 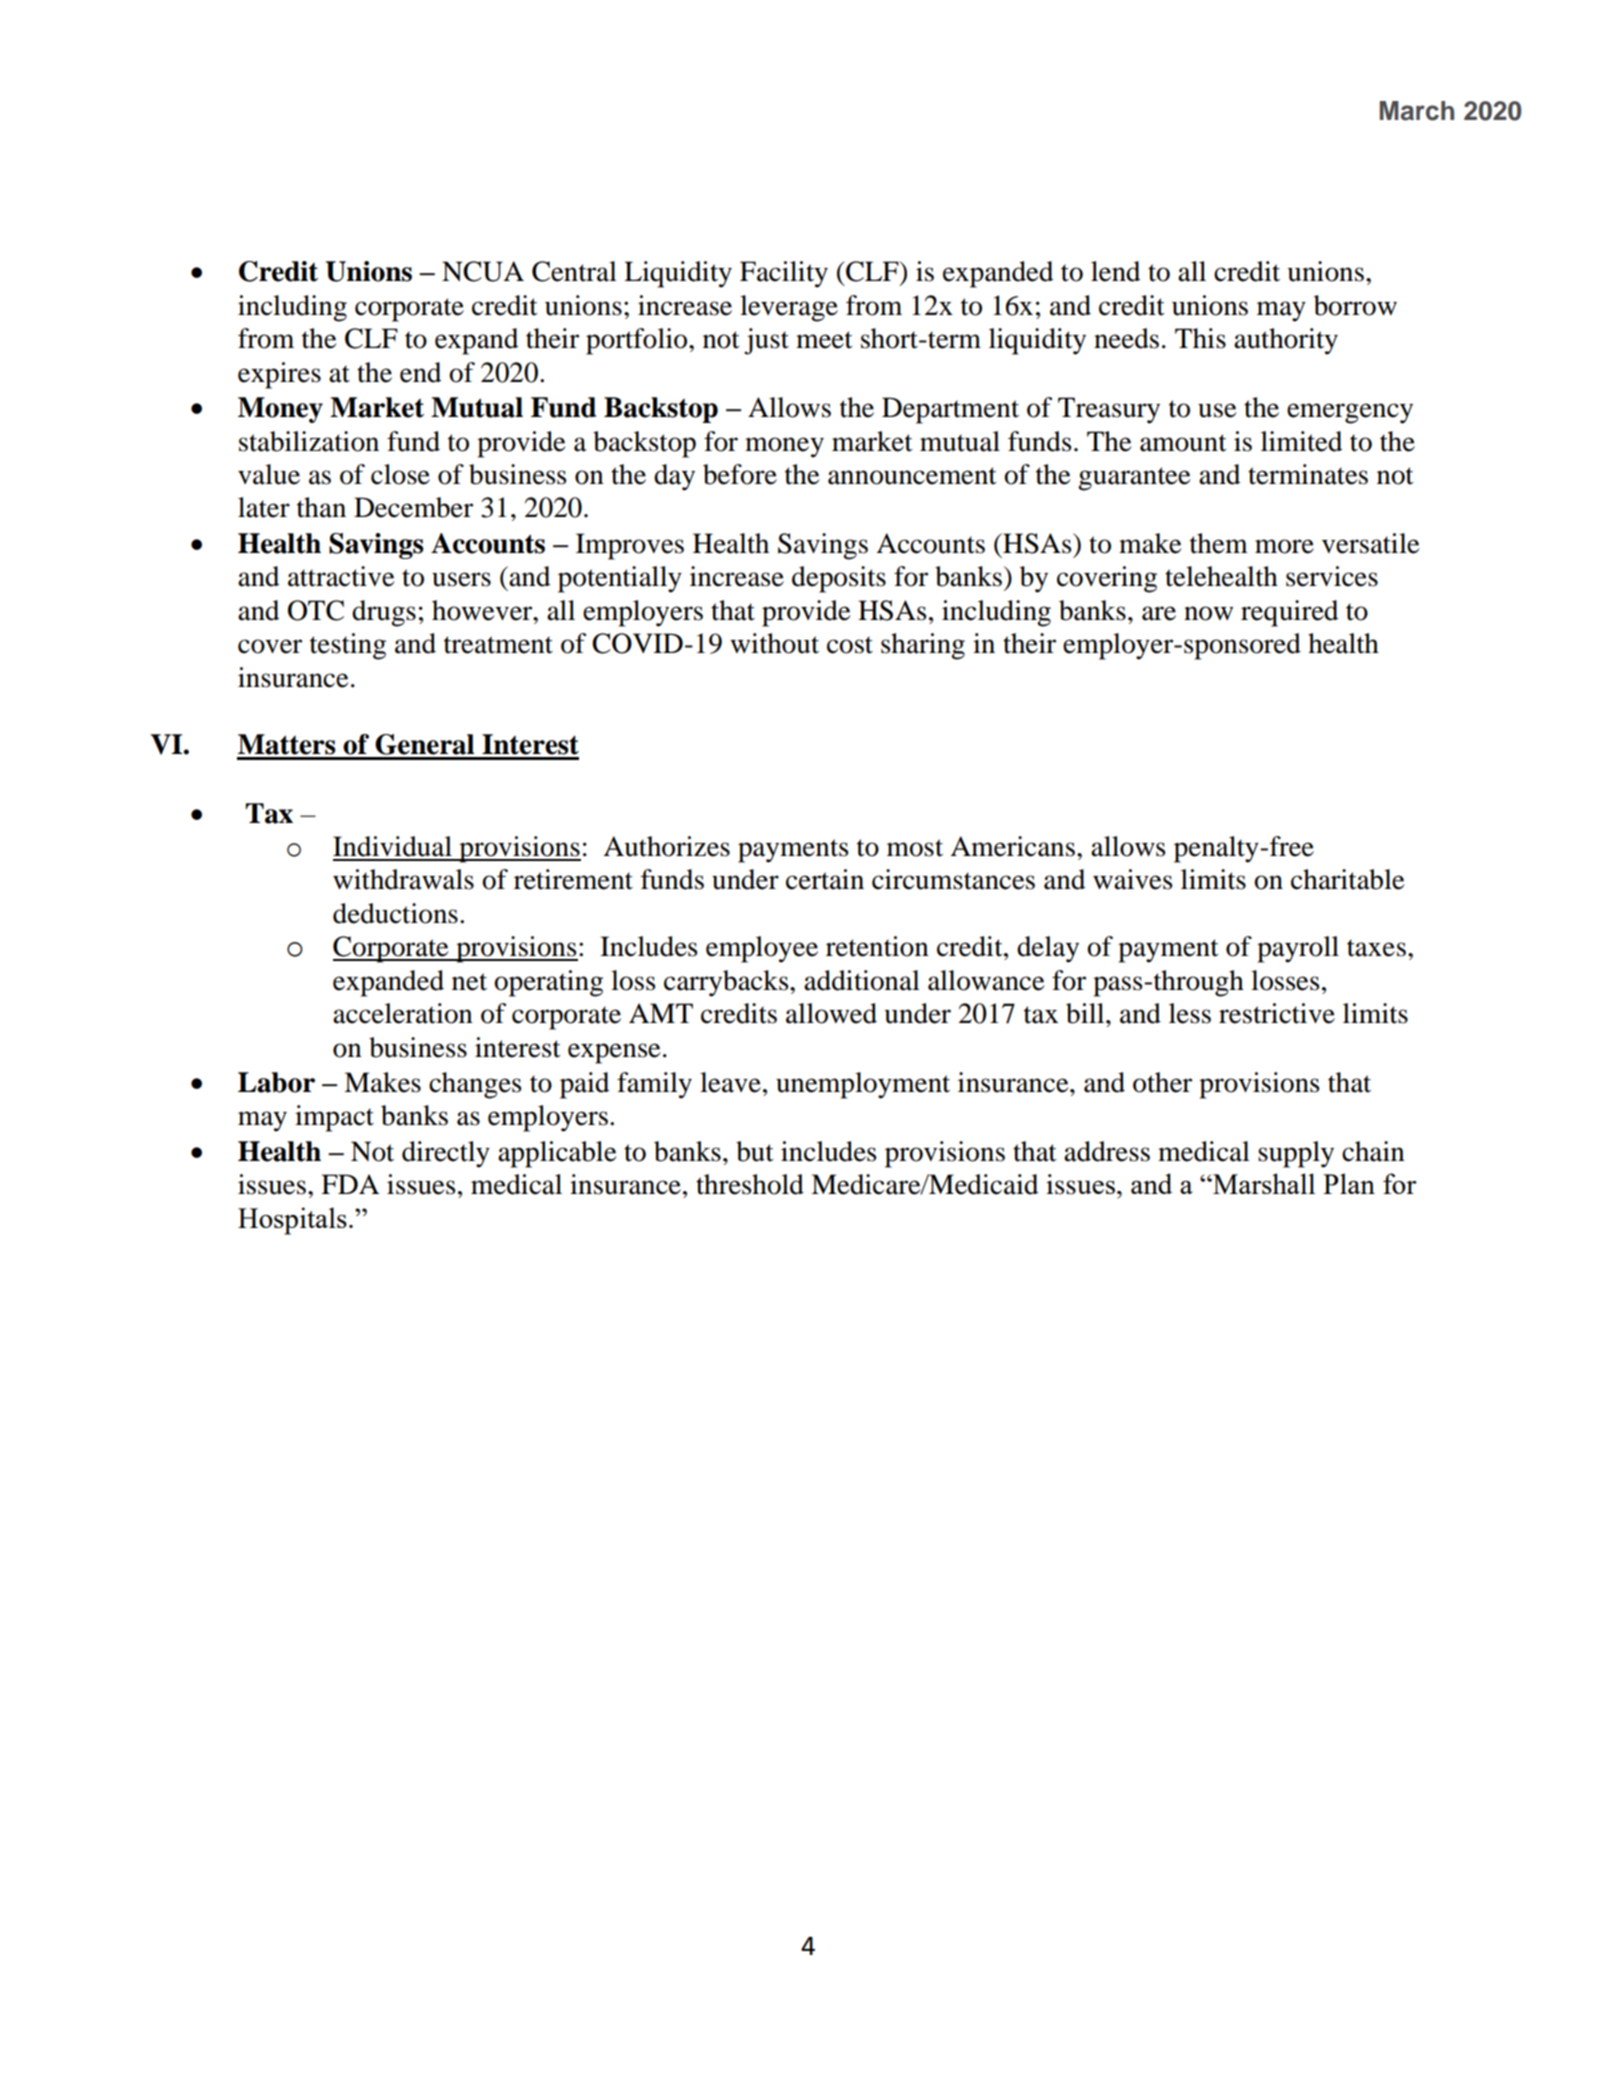 What do you see at coordinates (350, 1184) in the document?
I see `FDA` at bounding box center [350, 1184].
